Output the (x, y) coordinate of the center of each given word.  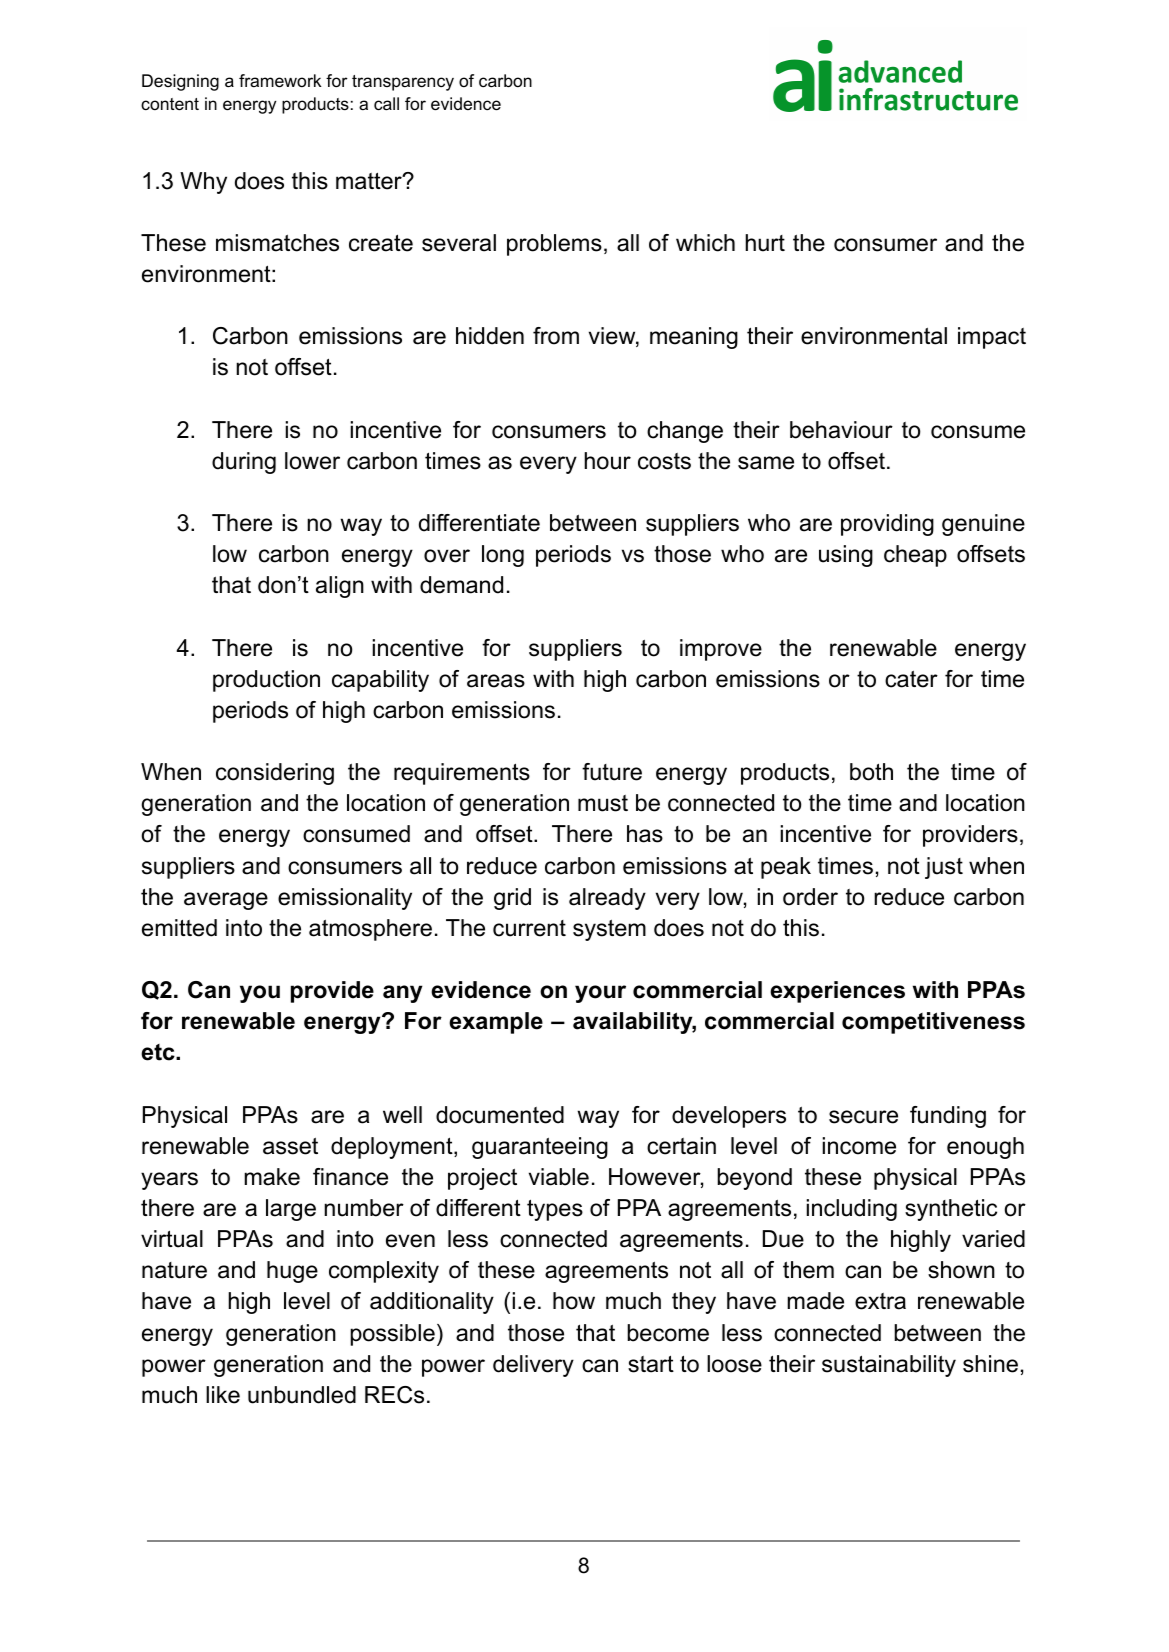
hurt (765, 243)
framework (280, 81)
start (651, 1364)
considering (275, 774)
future (612, 772)
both (871, 772)
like (223, 1395)
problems (554, 245)
